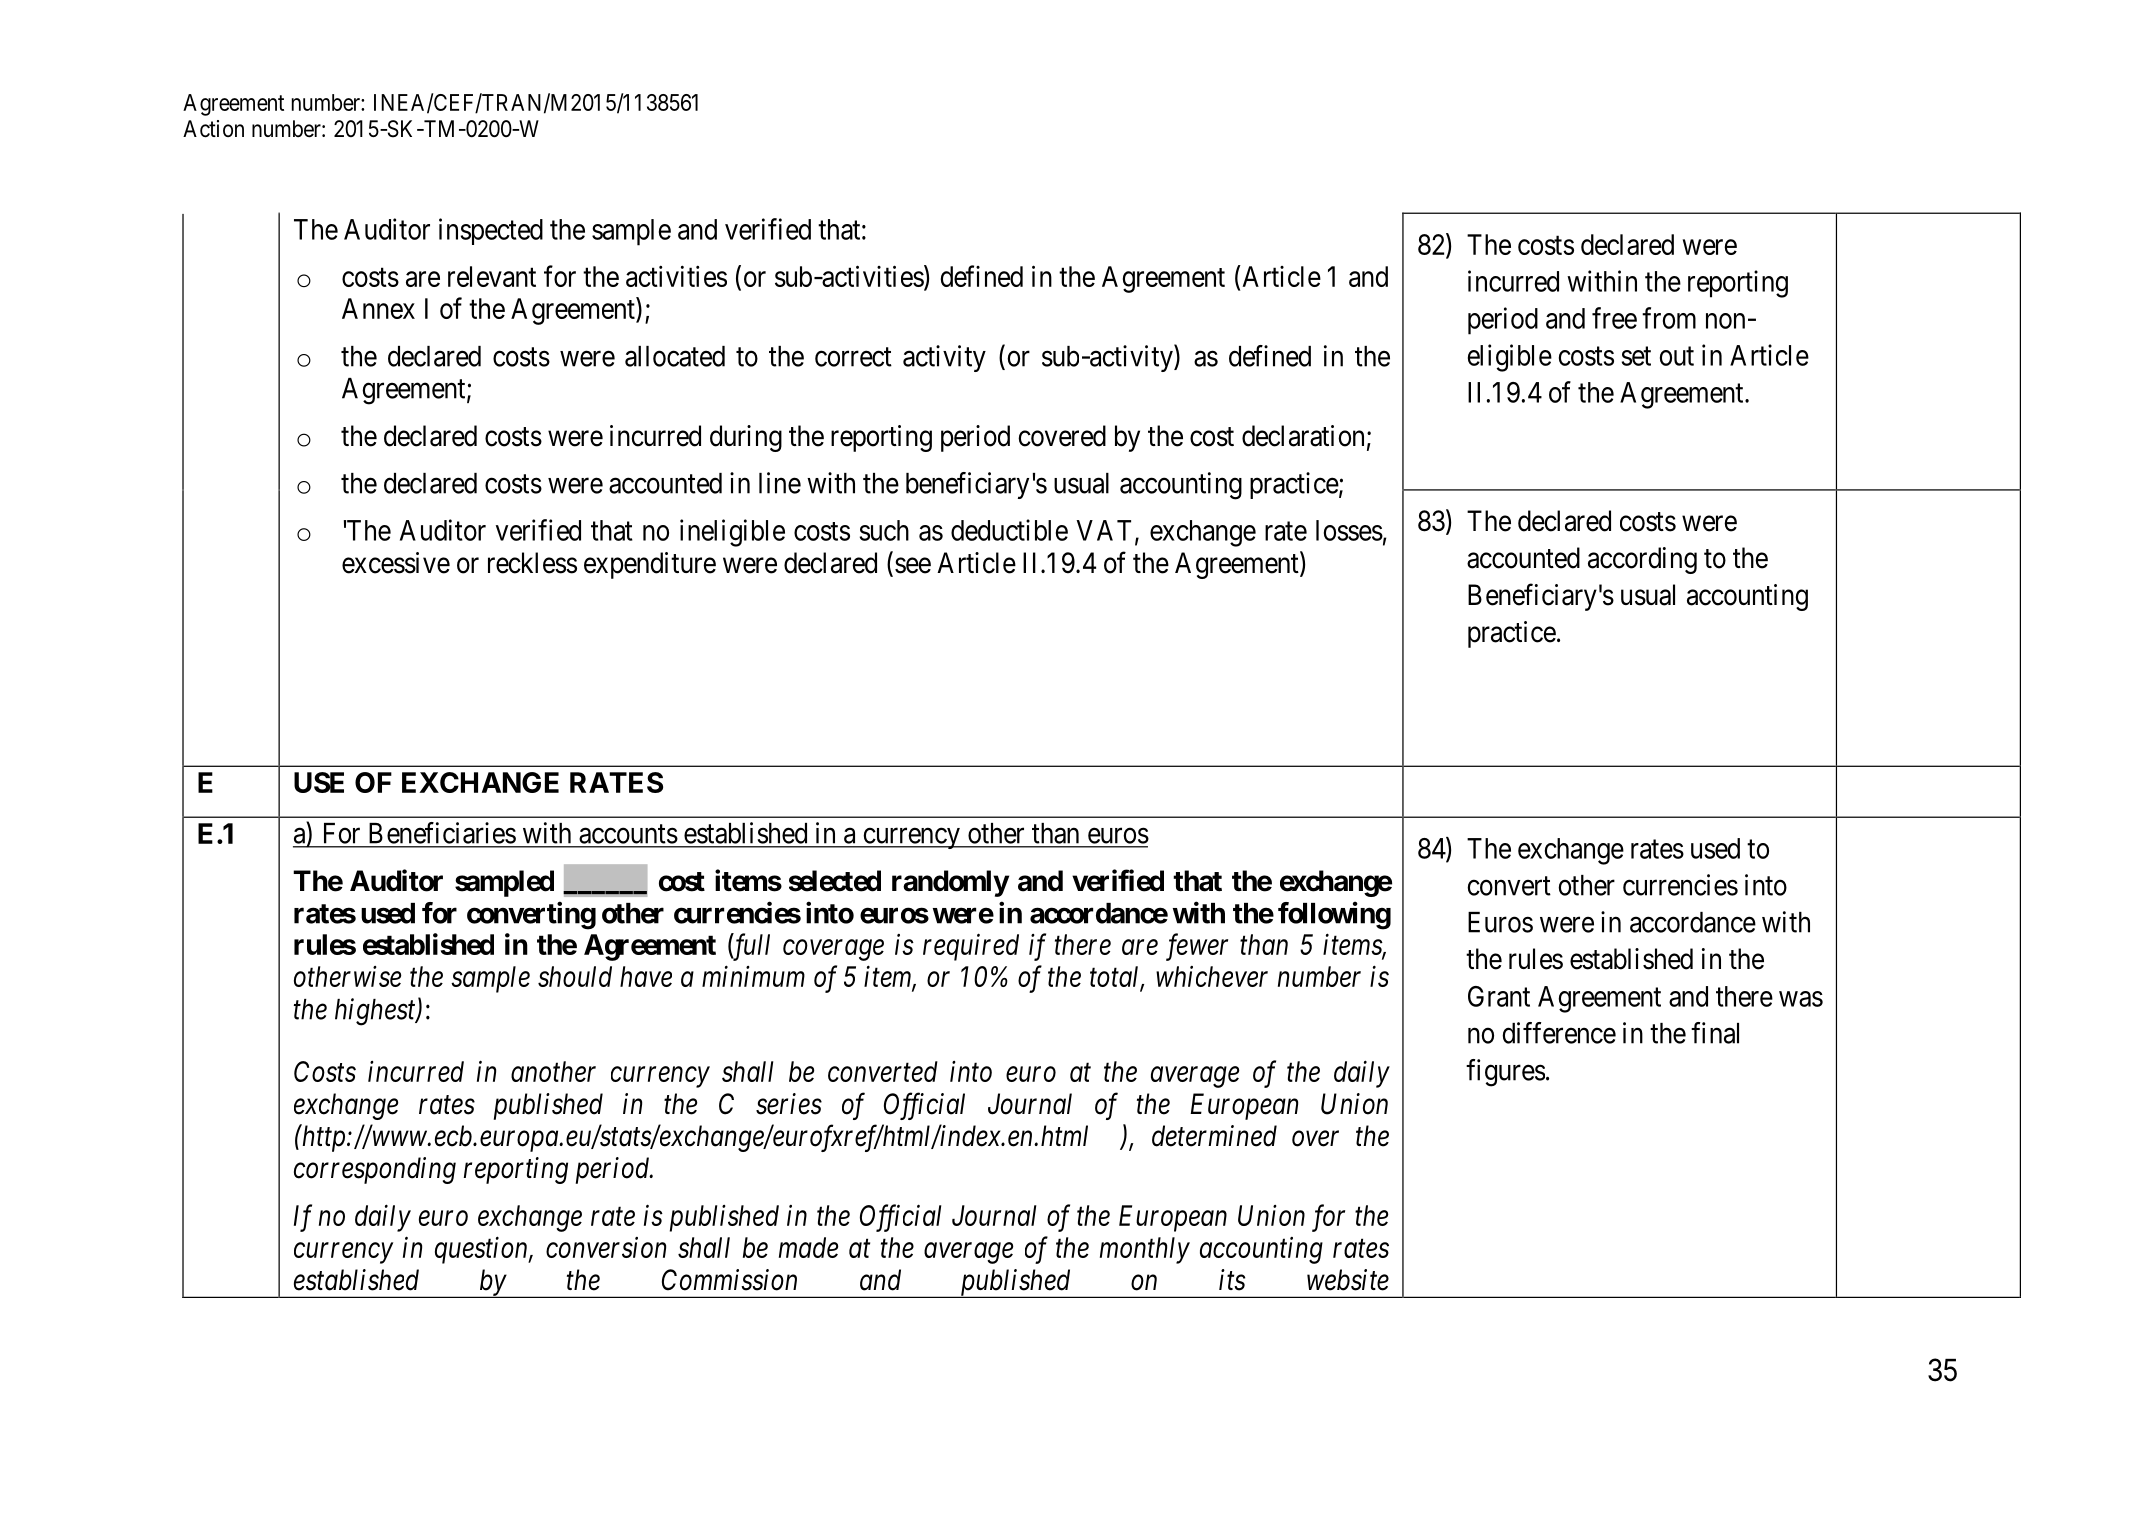  Describe the element at coordinates (1499, 996) in the screenshot. I see `Grant` at that location.
